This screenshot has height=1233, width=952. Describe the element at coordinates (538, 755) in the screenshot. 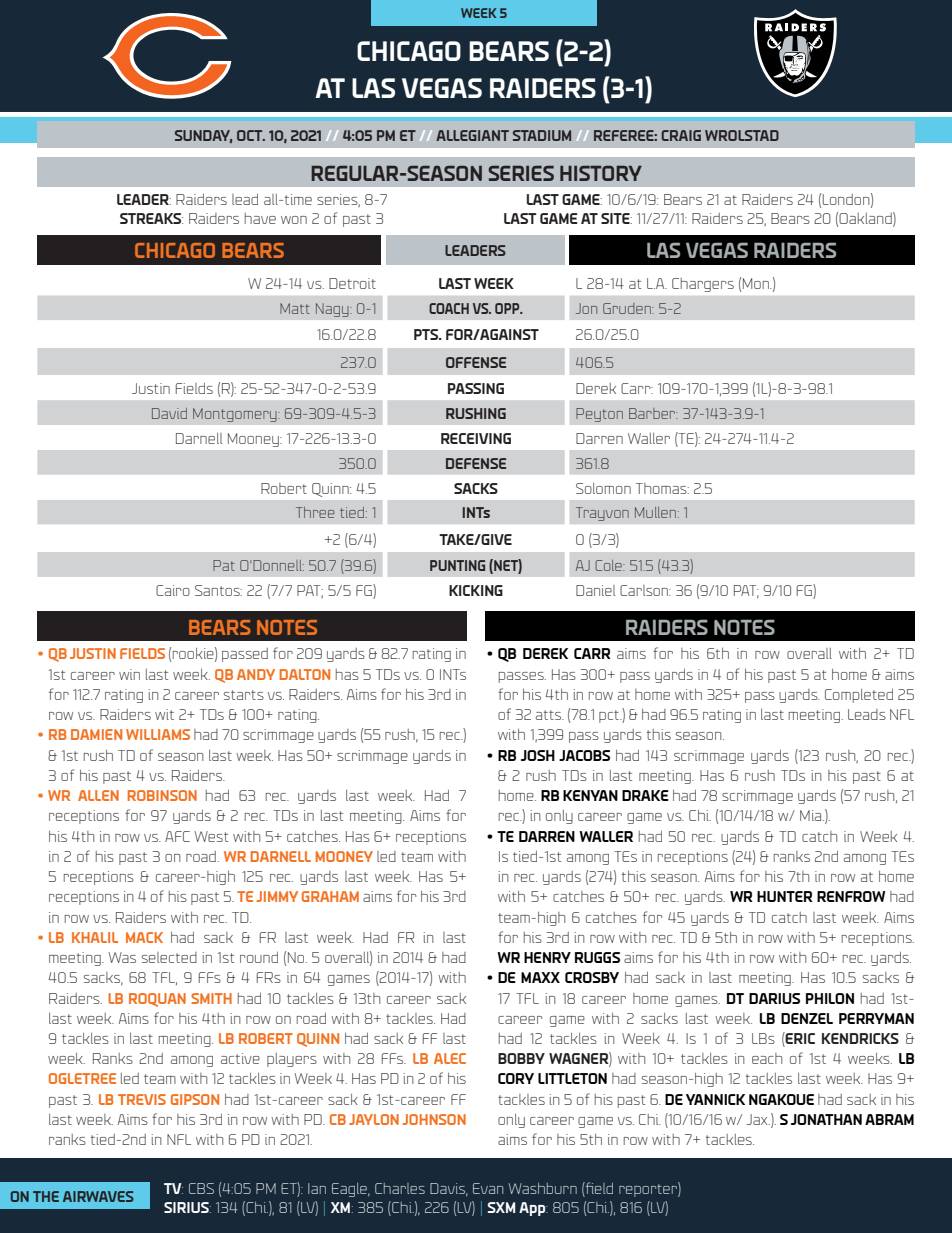

I see `JOSH` at that location.
